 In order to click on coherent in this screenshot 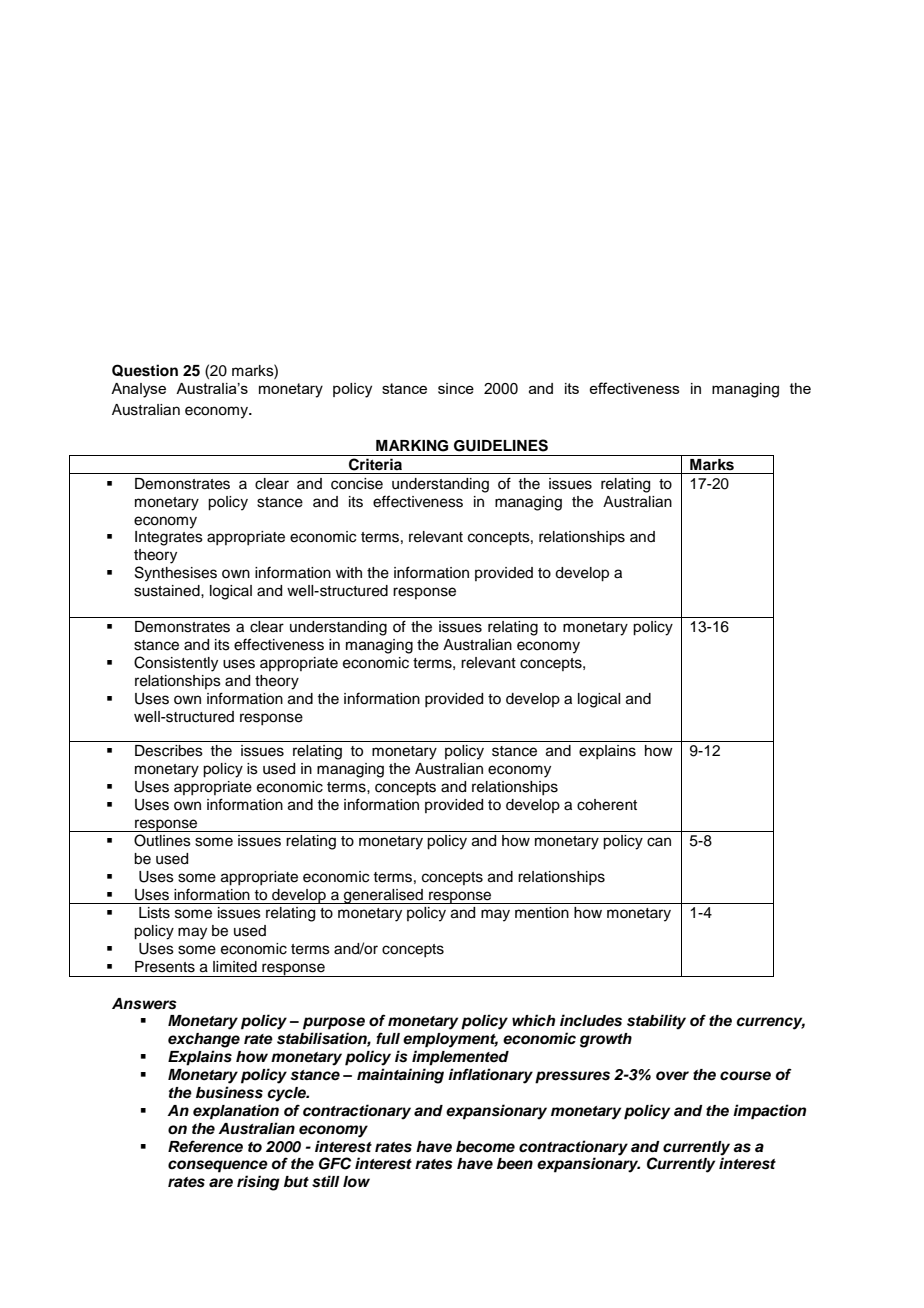, I will do `click(607, 805)`.
